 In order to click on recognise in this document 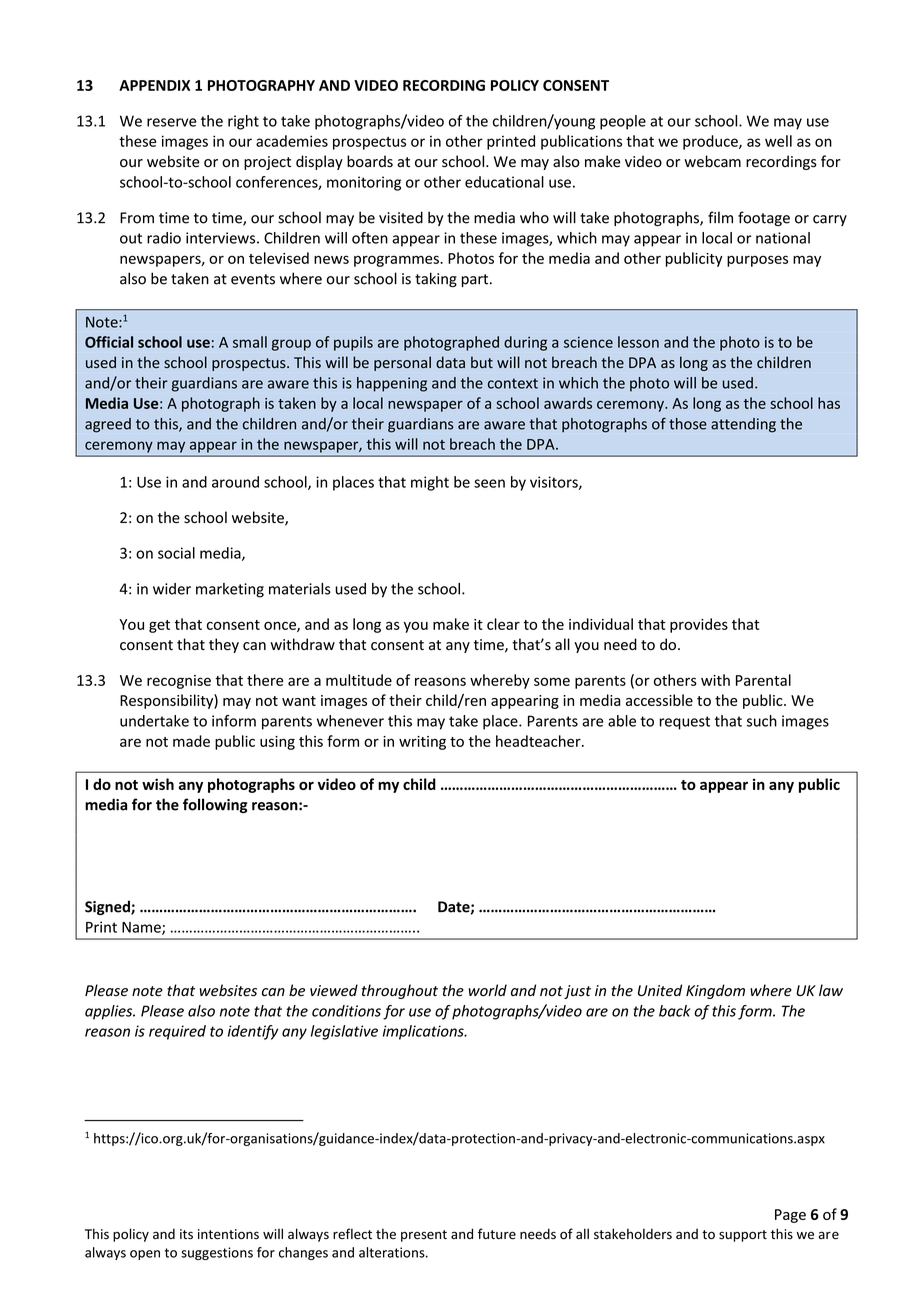, I will do `click(179, 682)`.
